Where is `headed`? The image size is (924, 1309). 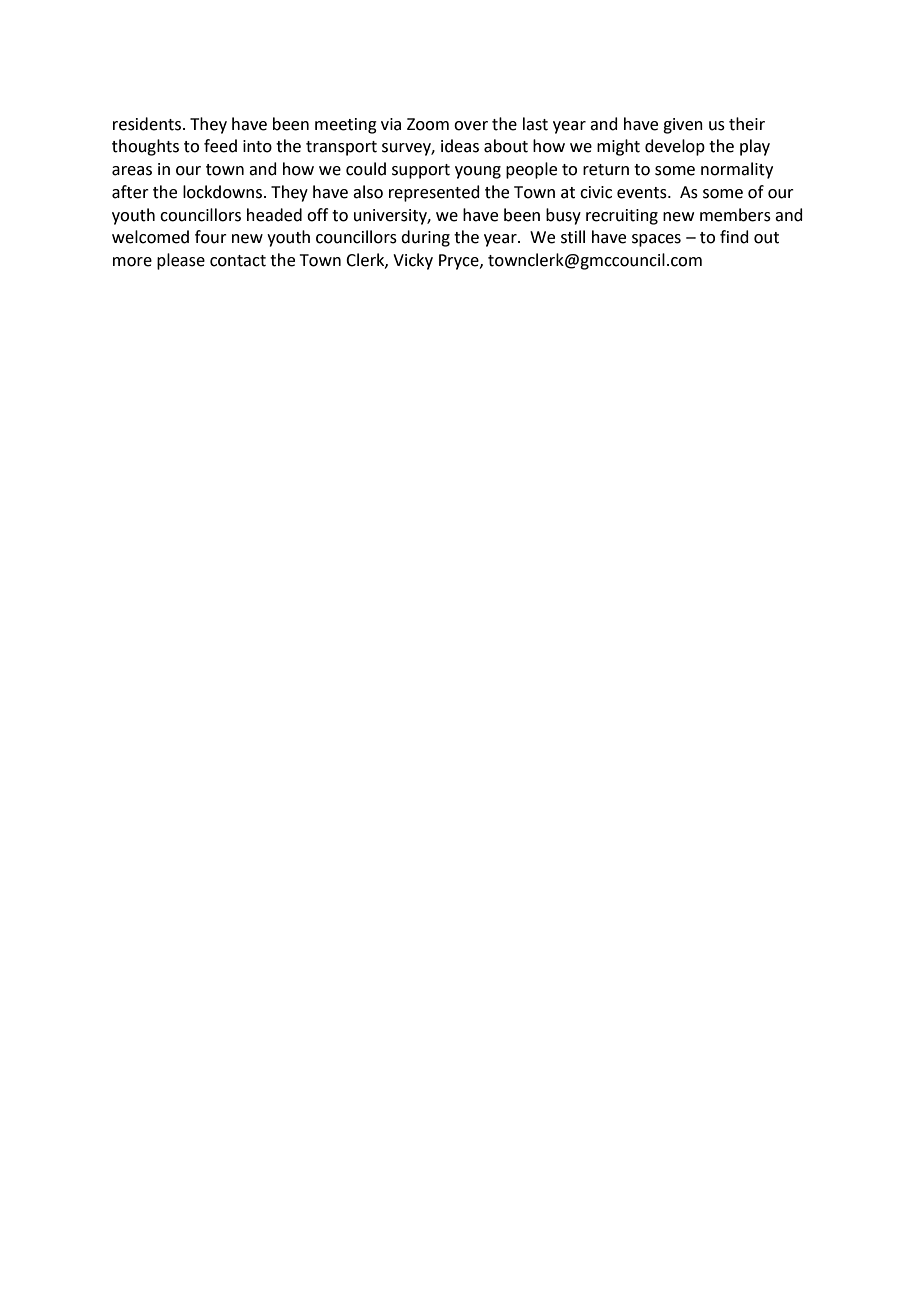
headed is located at coordinates (274, 215).
